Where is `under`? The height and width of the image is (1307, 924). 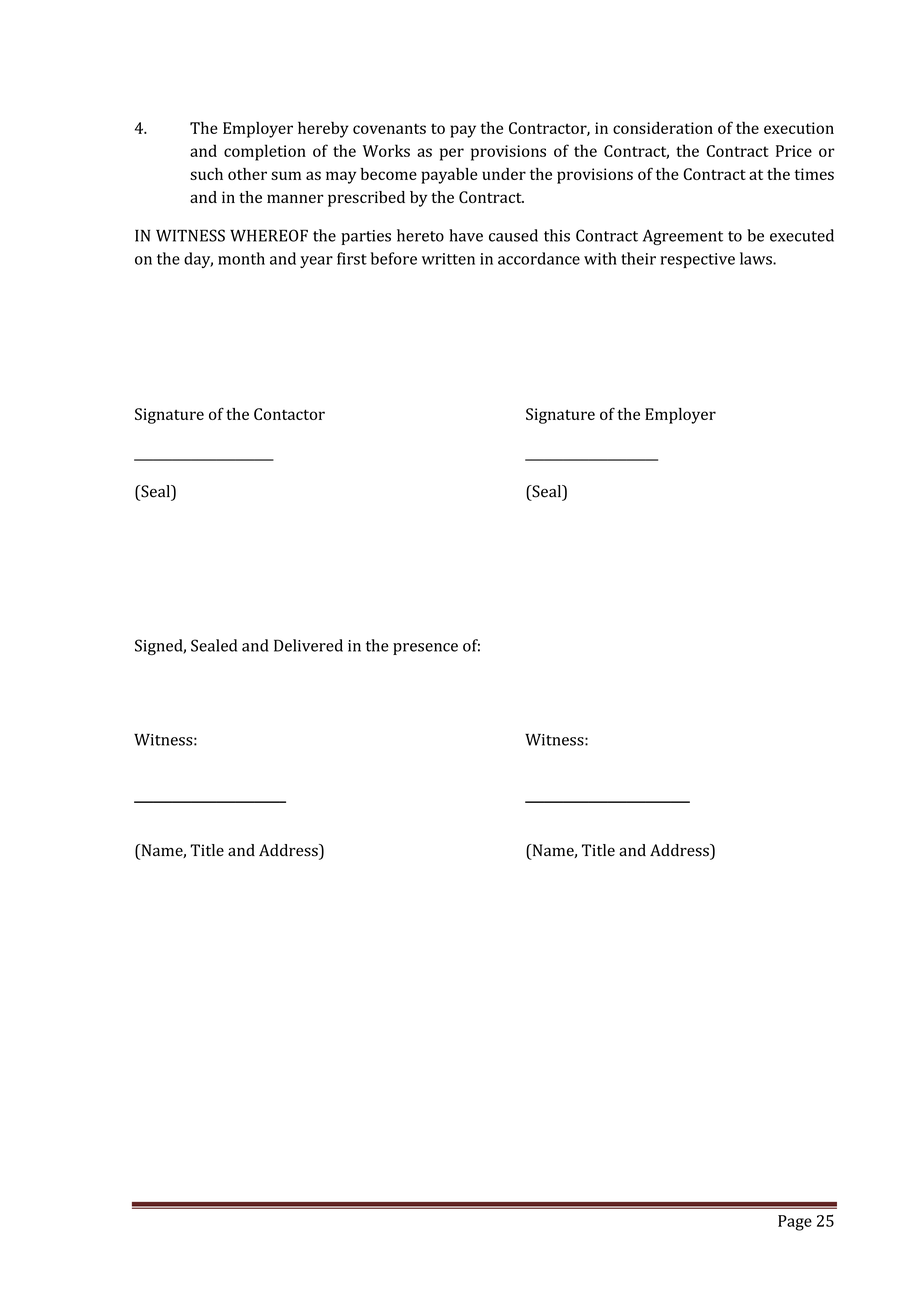
under is located at coordinates (504, 174).
